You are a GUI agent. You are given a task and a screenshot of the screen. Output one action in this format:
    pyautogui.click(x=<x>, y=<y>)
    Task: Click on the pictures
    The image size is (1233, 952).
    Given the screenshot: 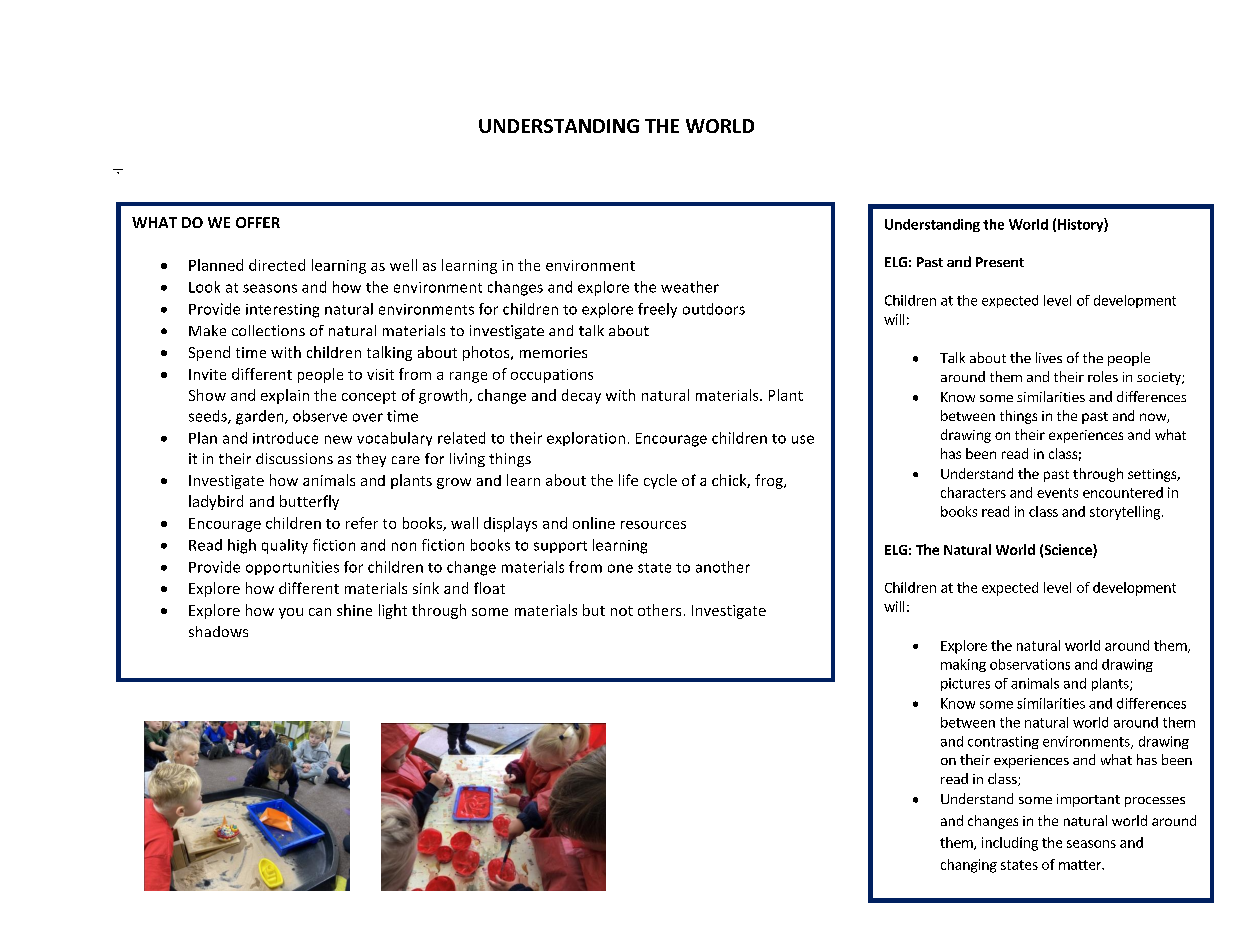 What is the action you would take?
    pyautogui.click(x=965, y=684)
